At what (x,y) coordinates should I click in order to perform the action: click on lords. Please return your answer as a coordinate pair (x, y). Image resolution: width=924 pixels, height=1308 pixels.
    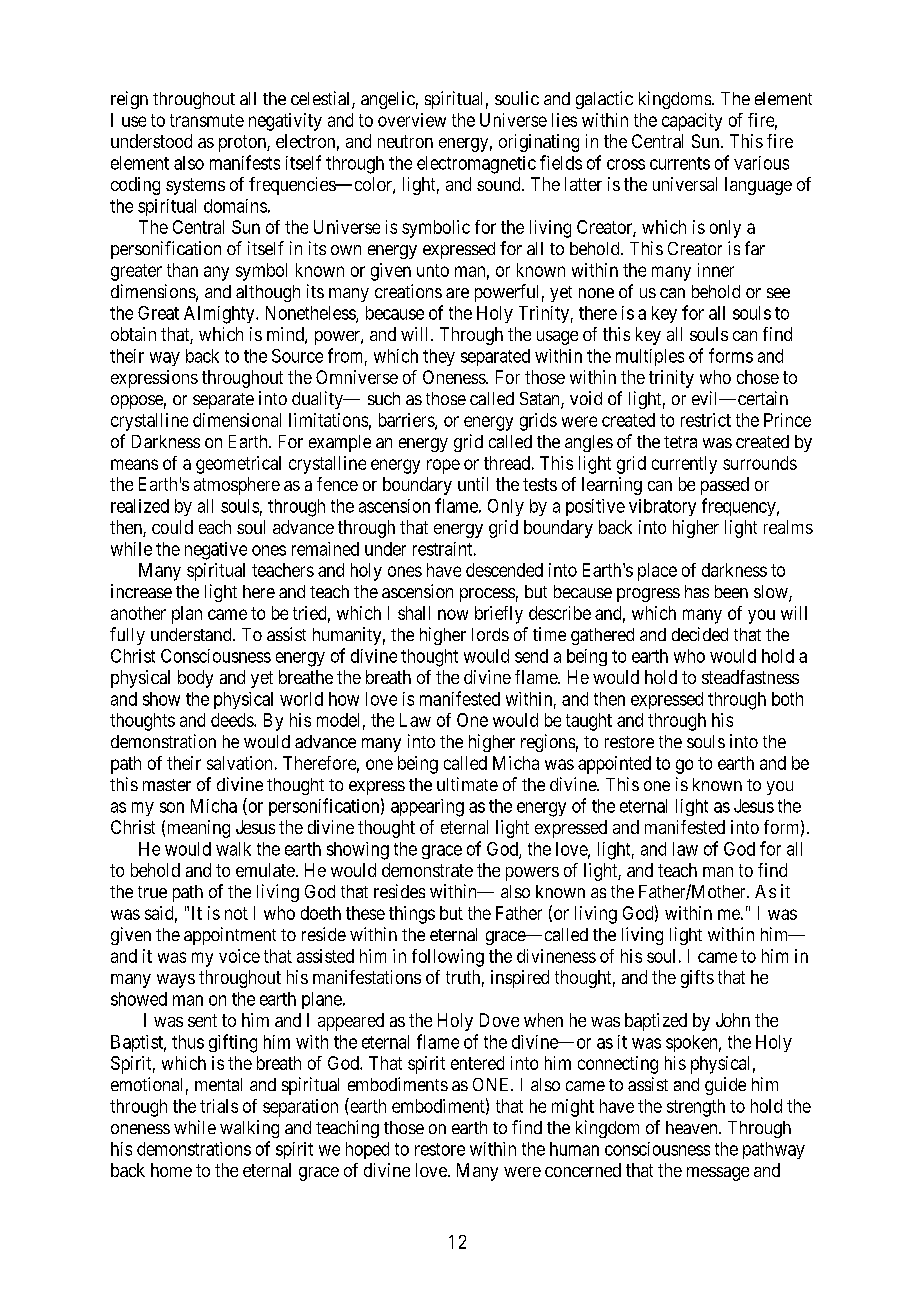
    Looking at the image, I should click on (490, 634).
